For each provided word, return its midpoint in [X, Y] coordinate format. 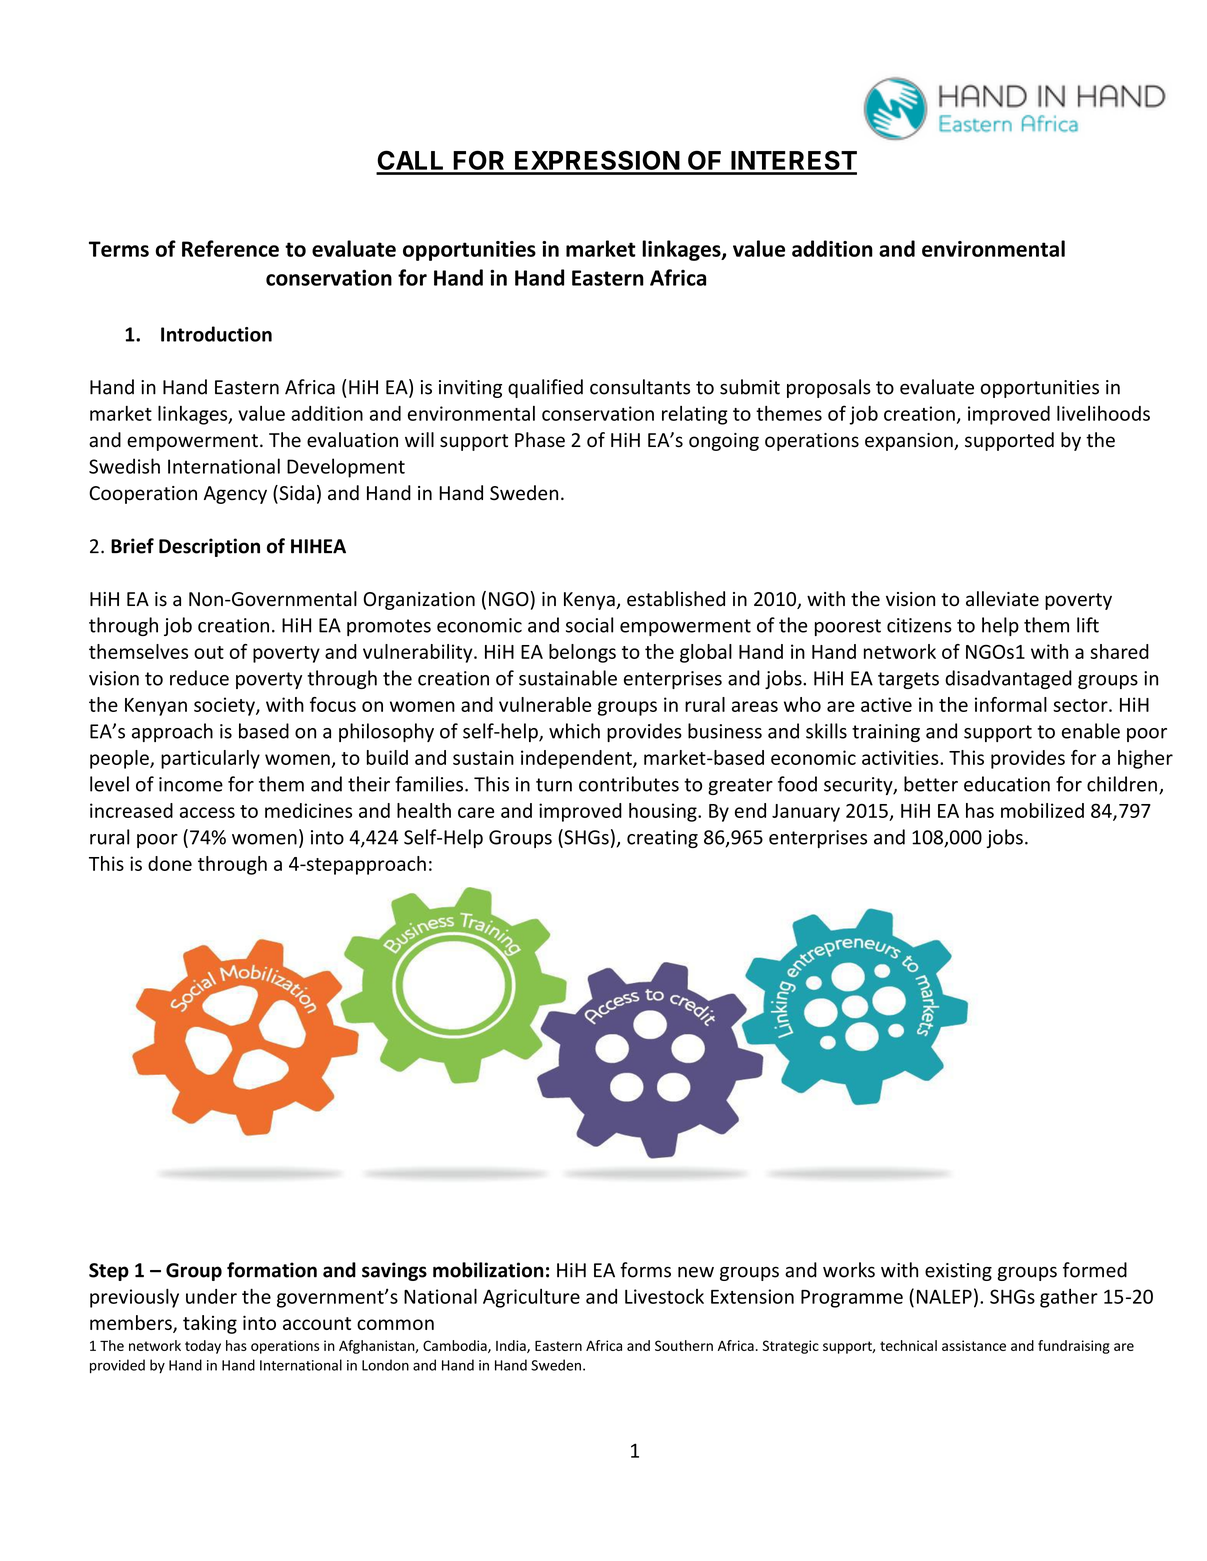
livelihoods [1103, 413]
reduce [199, 678]
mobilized [1042, 810]
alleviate [1002, 599]
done [170, 863]
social [589, 625]
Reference [230, 248]
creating [662, 839]
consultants [640, 387]
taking [210, 1324]
